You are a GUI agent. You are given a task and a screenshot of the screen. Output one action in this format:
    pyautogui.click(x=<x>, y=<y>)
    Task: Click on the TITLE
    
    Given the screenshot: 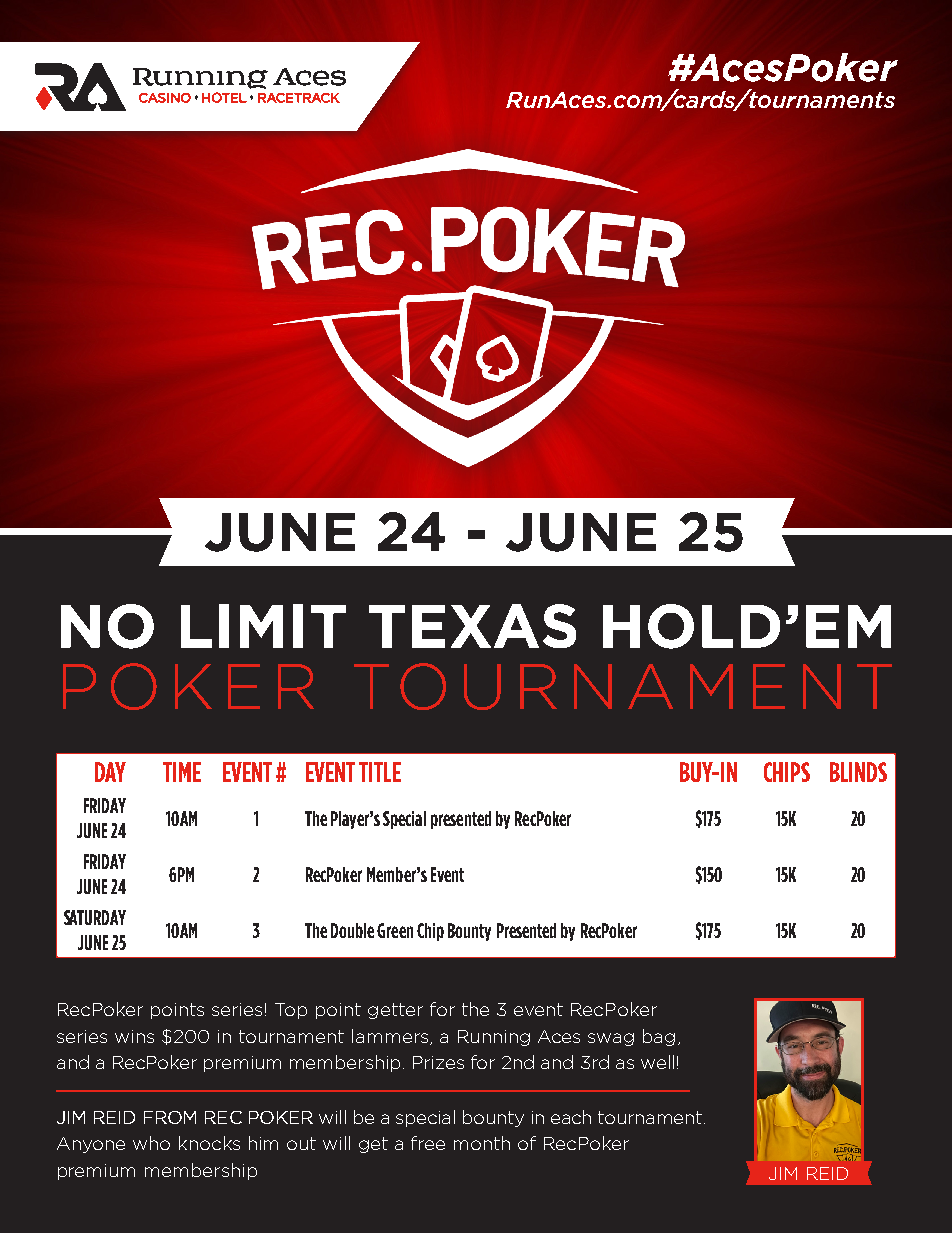 What is the action you would take?
    pyautogui.click(x=380, y=772)
